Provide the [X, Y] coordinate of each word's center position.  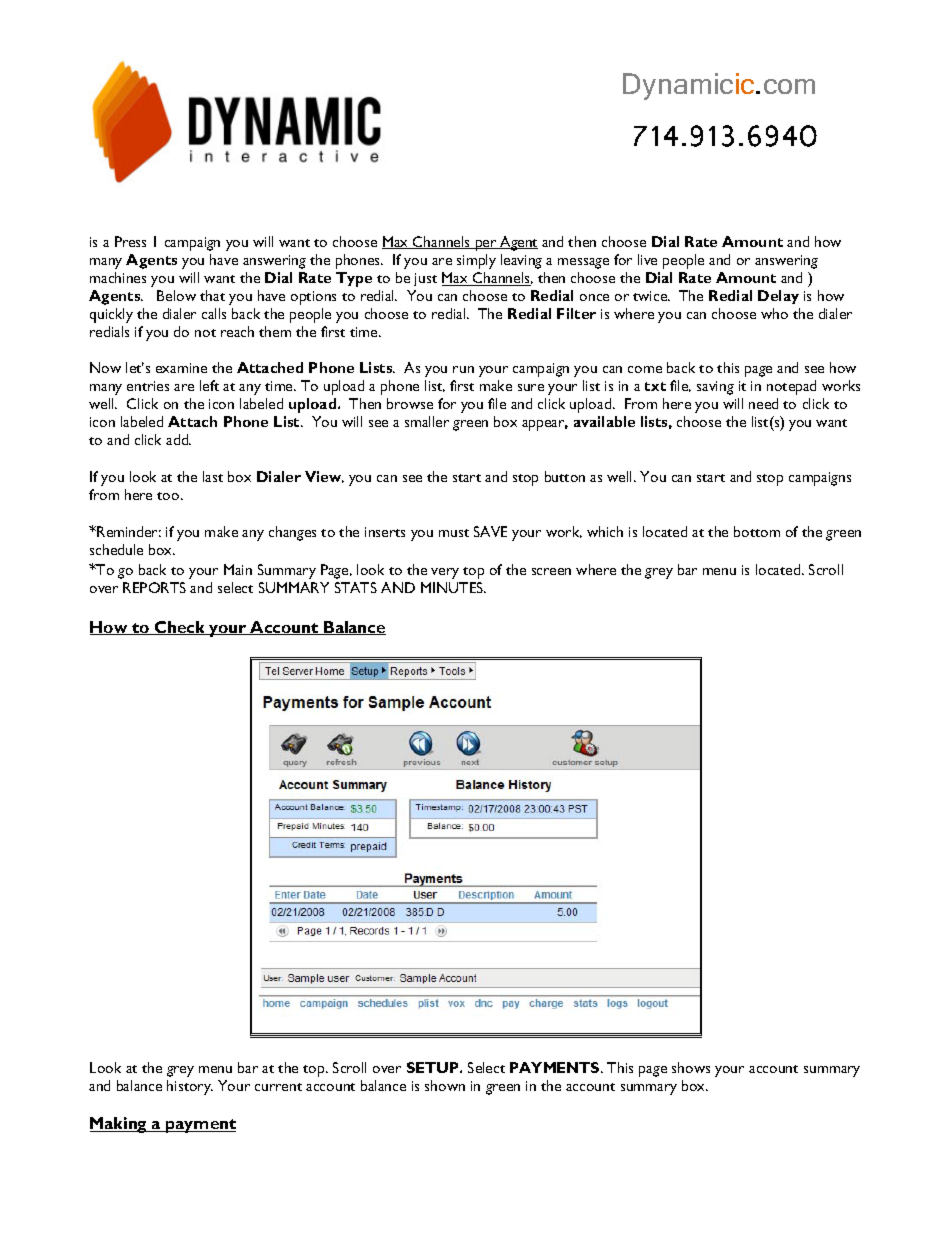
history [190, 1087]
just [425, 279]
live [647, 259]
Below [176, 295]
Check [180, 628]
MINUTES [453, 587]
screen [551, 571]
